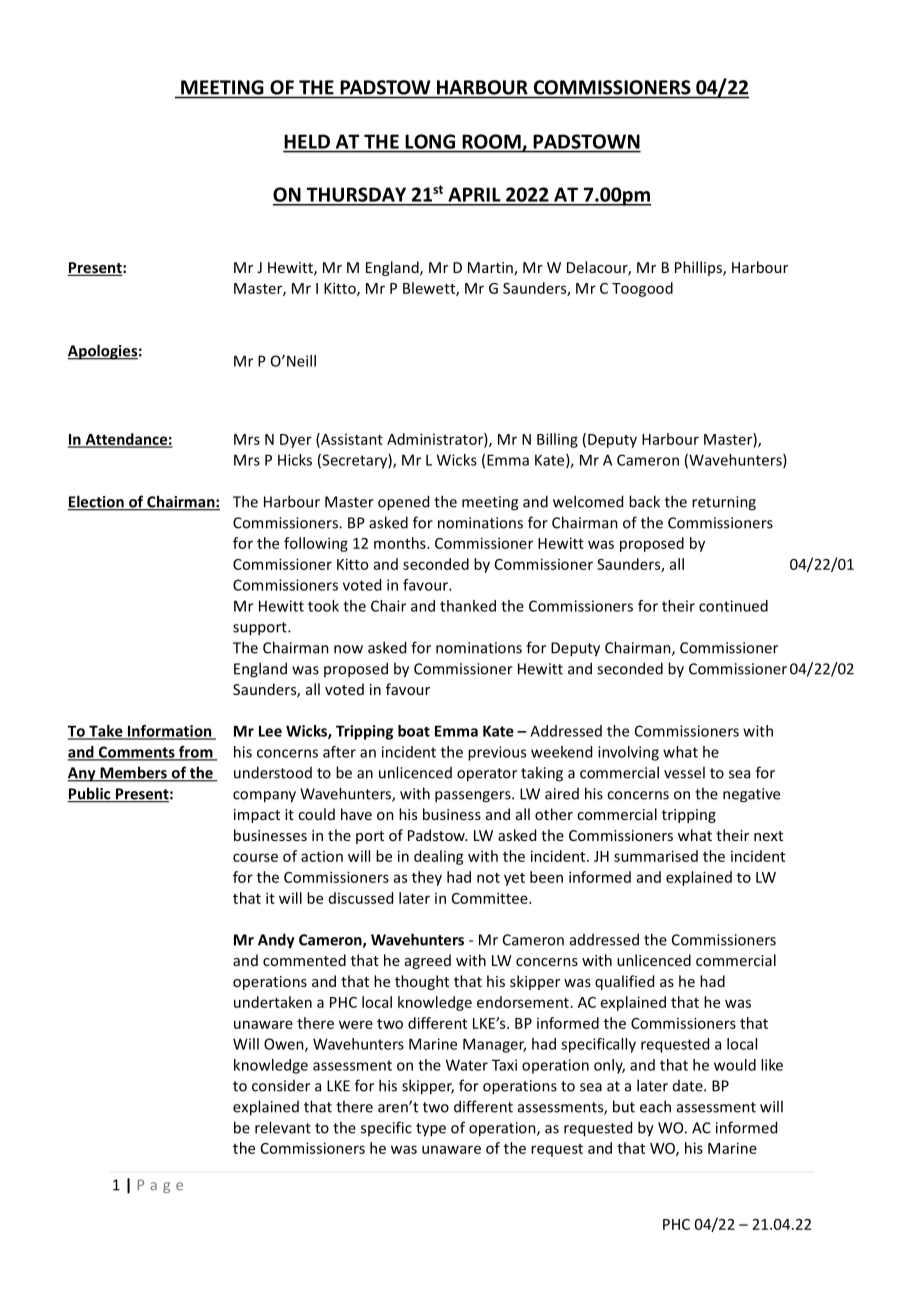 The image size is (924, 1308). I want to click on consider, so click(281, 1086).
